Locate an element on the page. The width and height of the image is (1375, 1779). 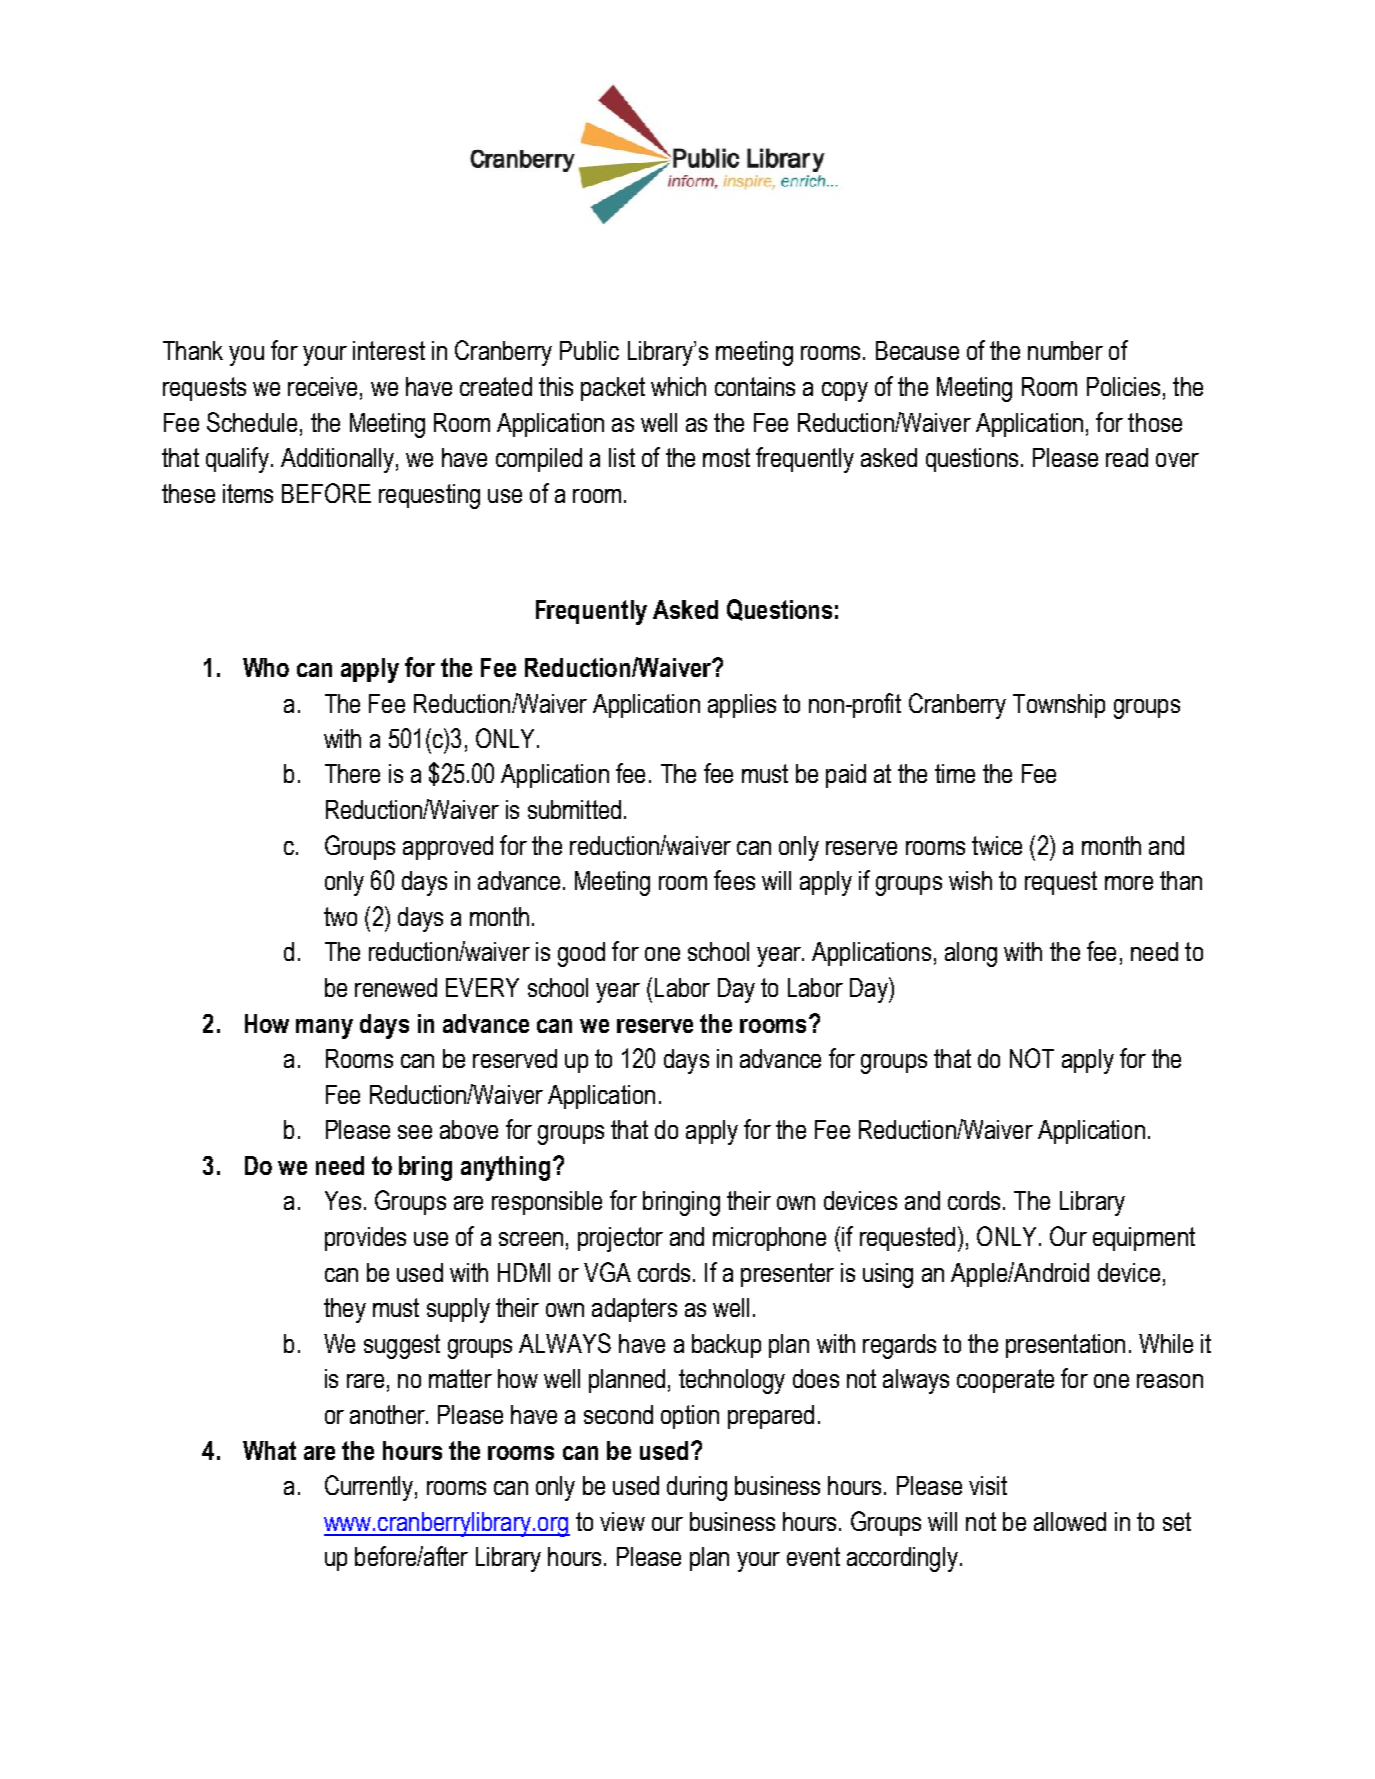
What is located at coordinates (269, 1450).
